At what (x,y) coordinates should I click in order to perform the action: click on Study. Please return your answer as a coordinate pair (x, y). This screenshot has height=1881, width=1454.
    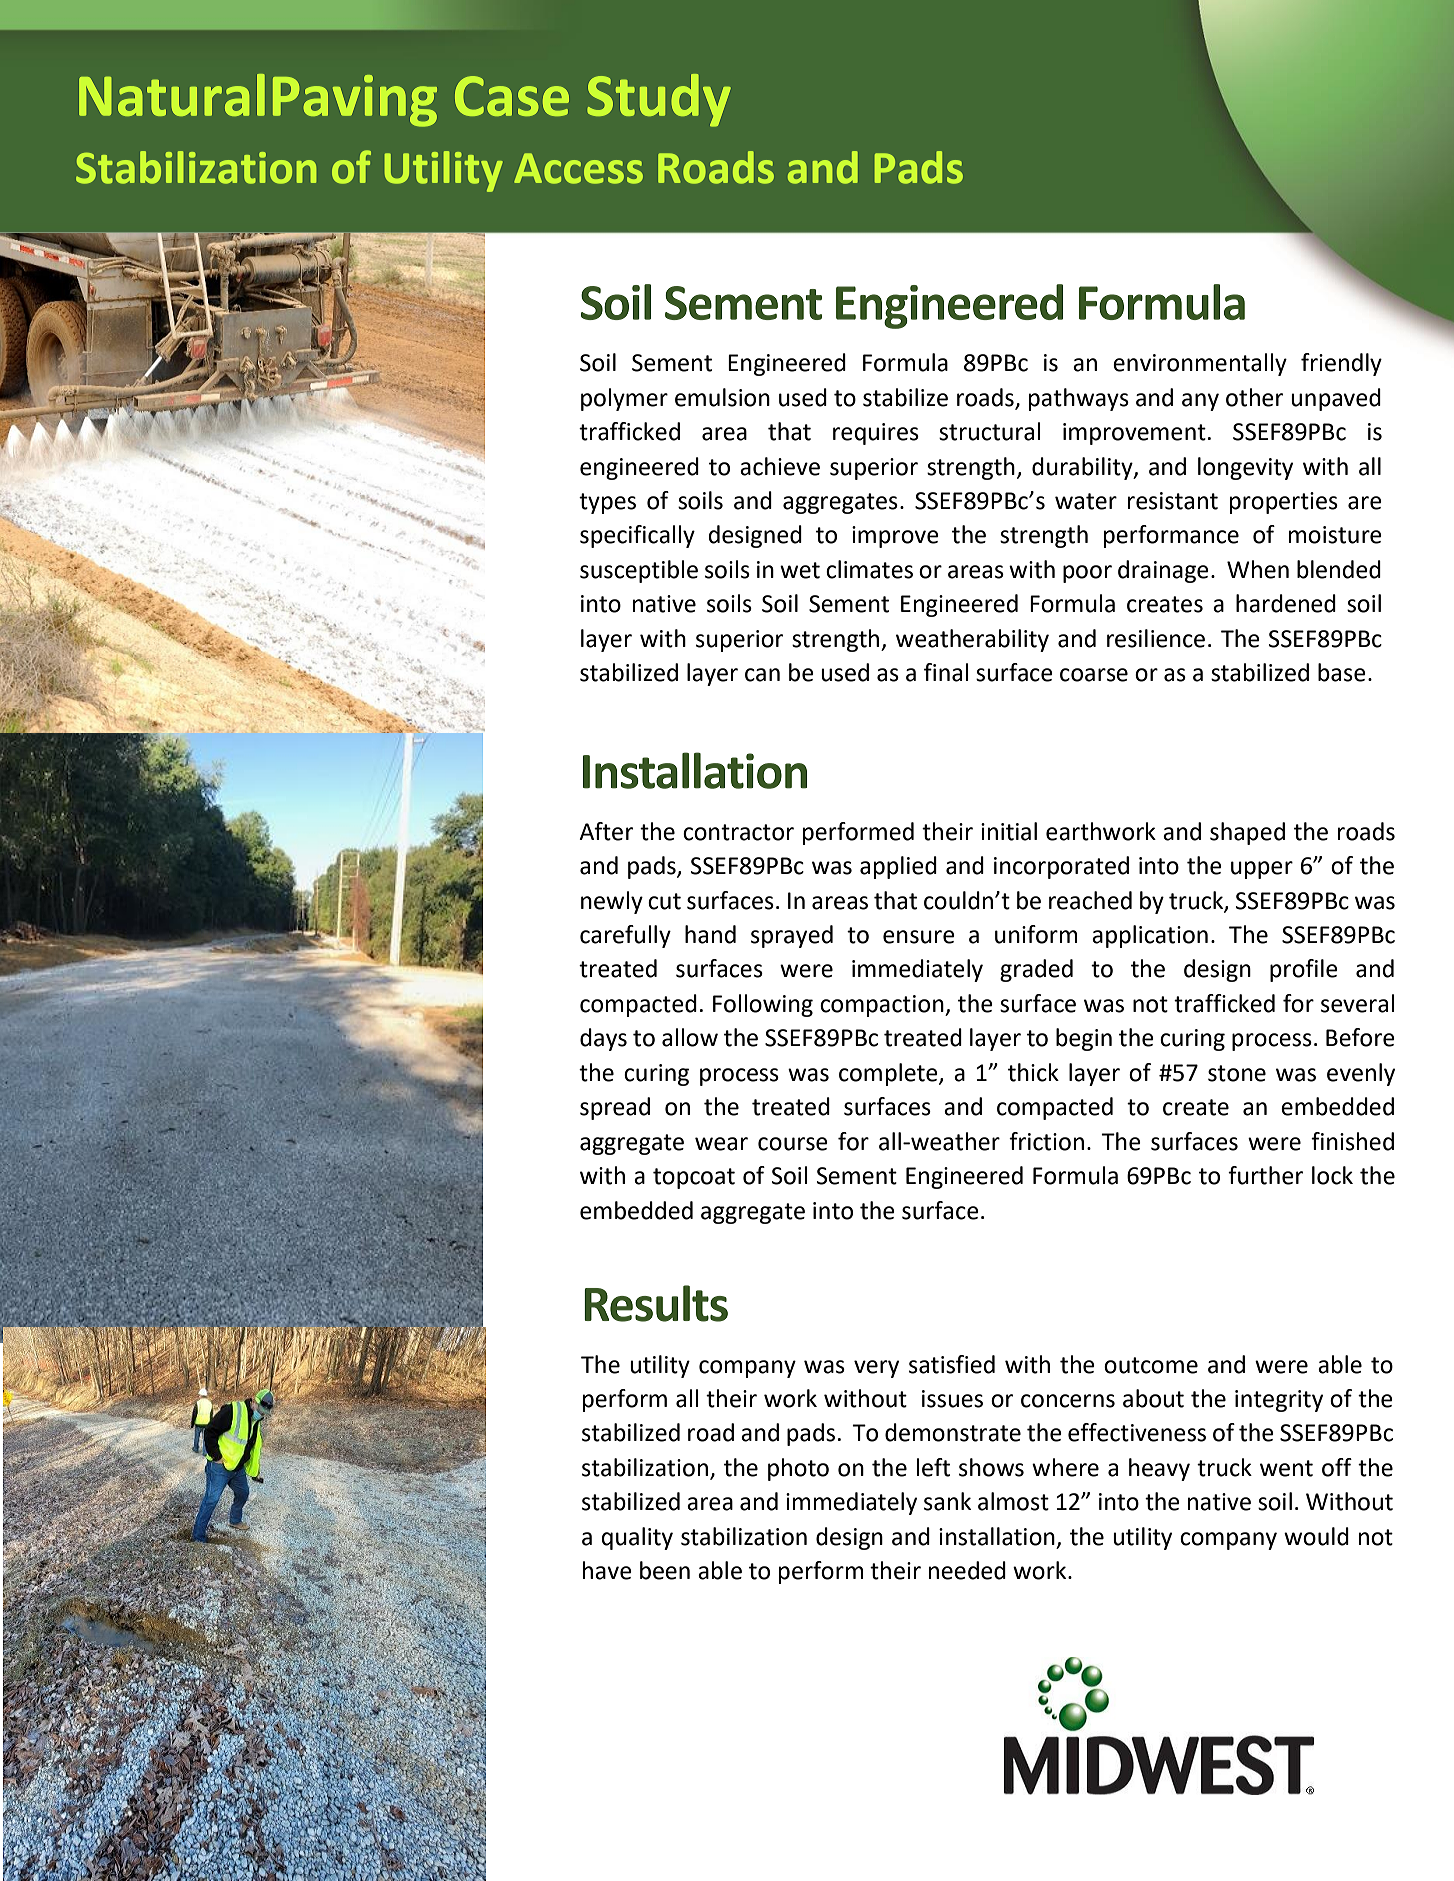
    Looking at the image, I should click on (659, 100).
